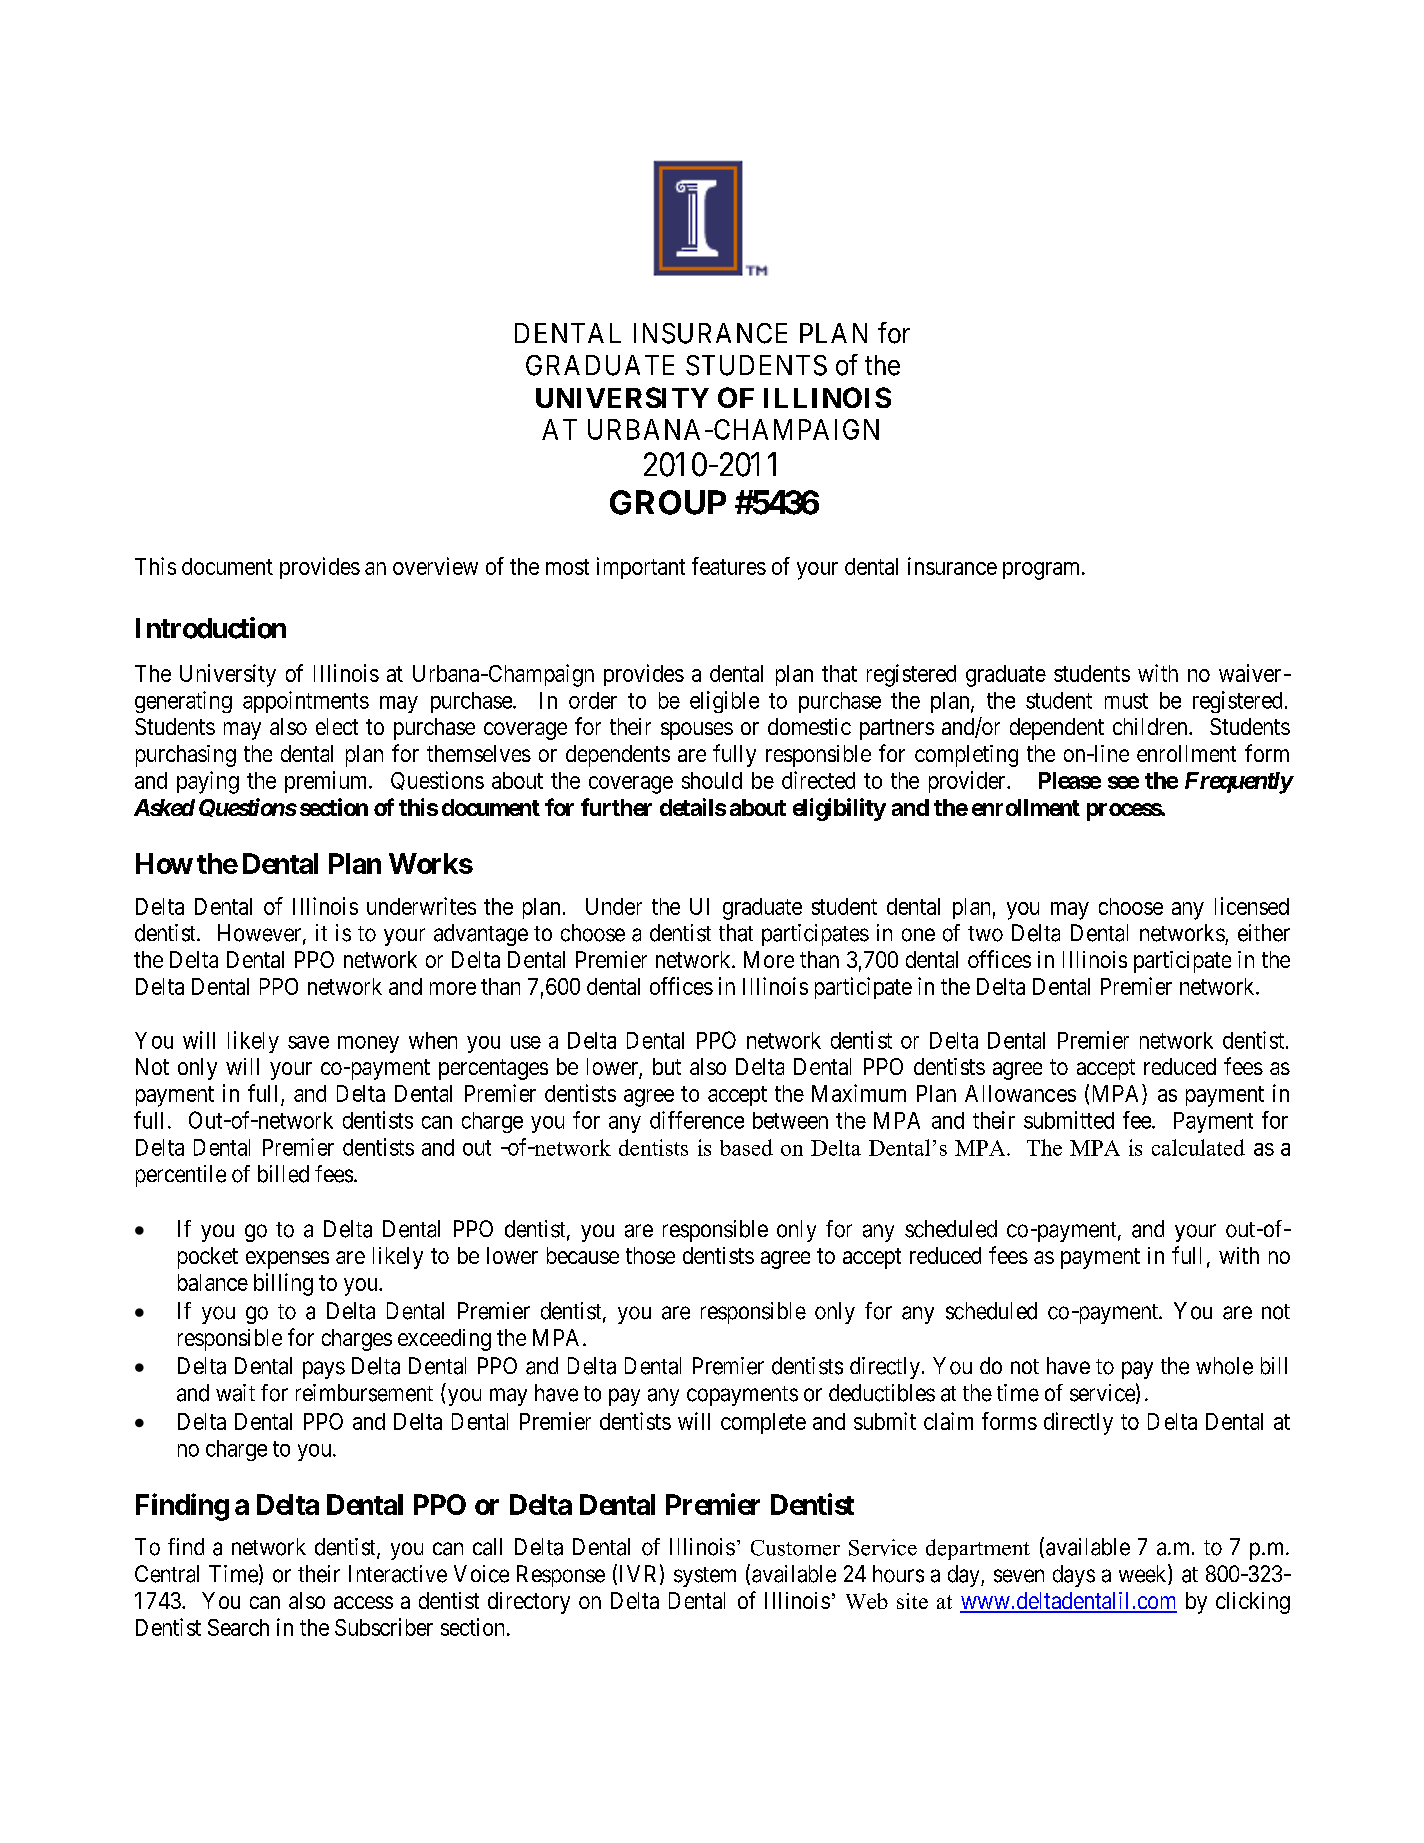 The image size is (1424, 1843). What do you see at coordinates (1020, 1093) in the screenshot?
I see `Allowances` at bounding box center [1020, 1093].
